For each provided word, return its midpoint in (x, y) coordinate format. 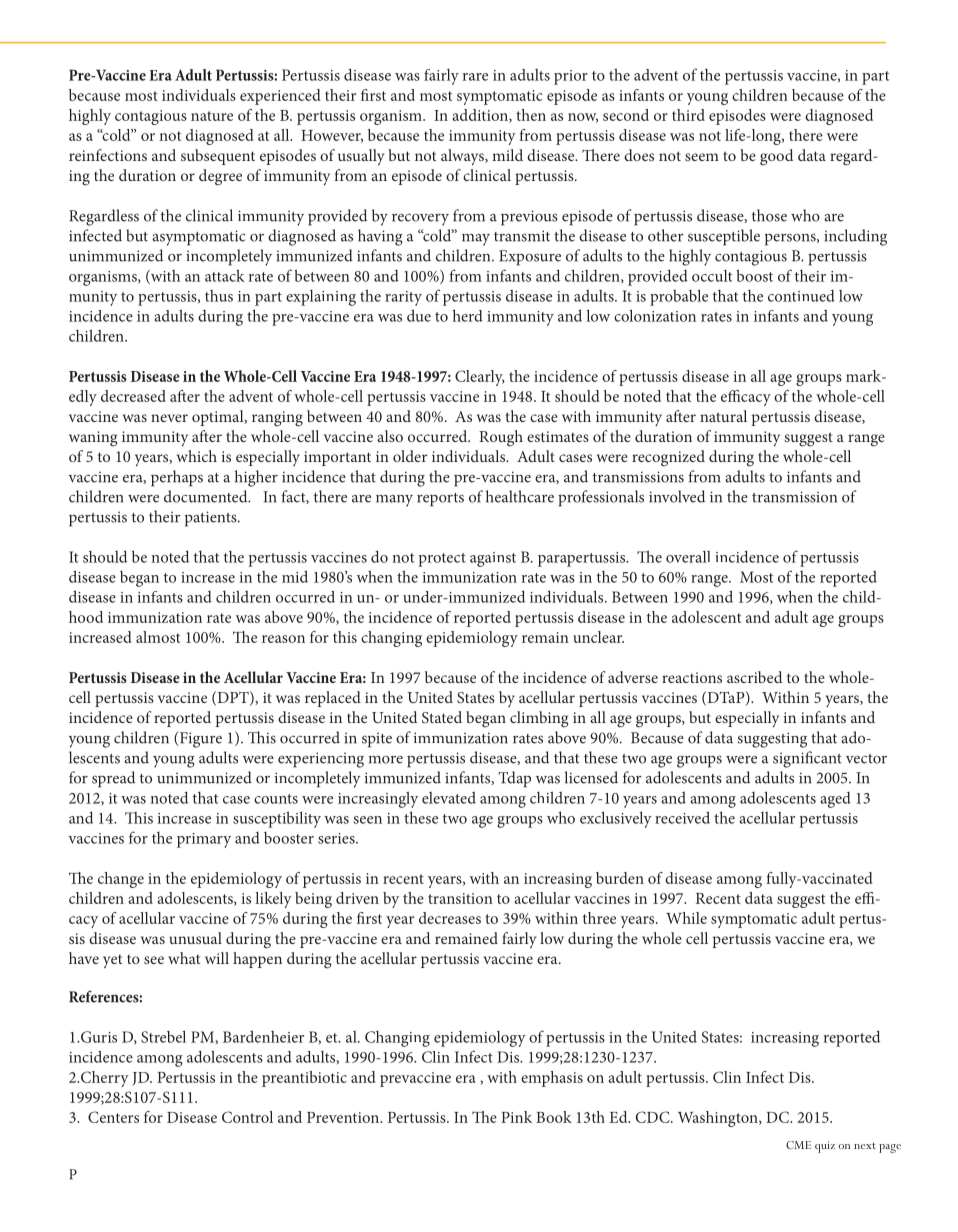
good (776, 157)
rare (475, 77)
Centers (113, 1117)
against (493, 559)
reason (283, 639)
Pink (516, 1117)
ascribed (754, 677)
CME (798, 1145)
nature (212, 116)
